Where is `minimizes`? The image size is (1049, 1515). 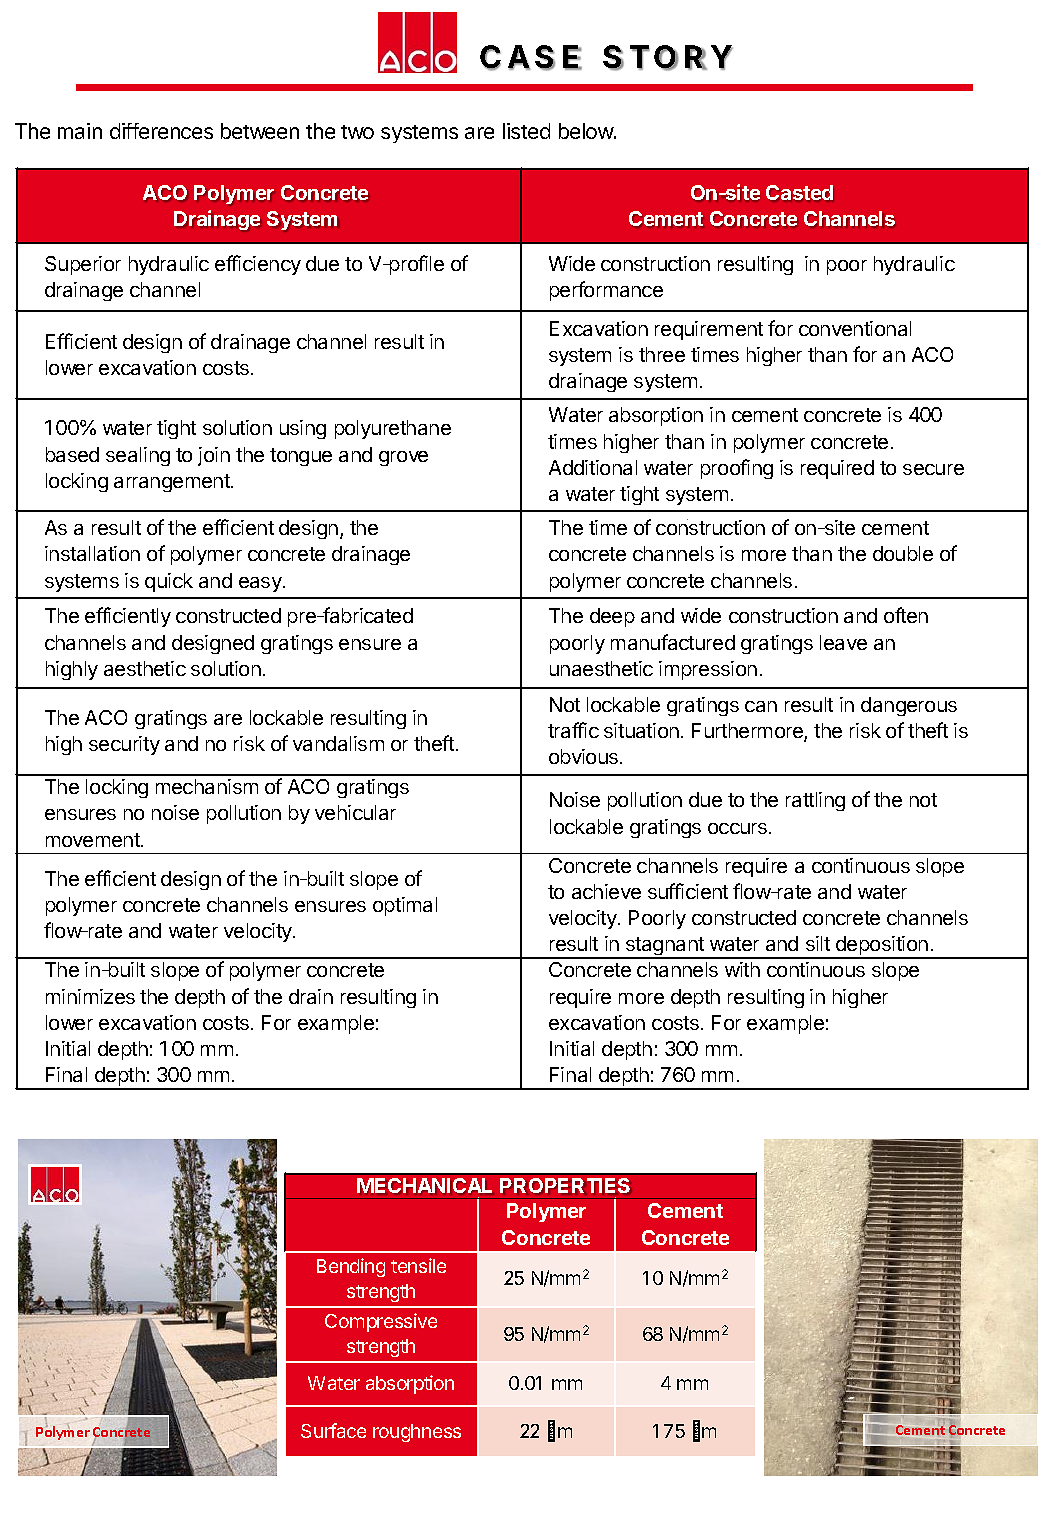
minimizes is located at coordinates (90, 996).
